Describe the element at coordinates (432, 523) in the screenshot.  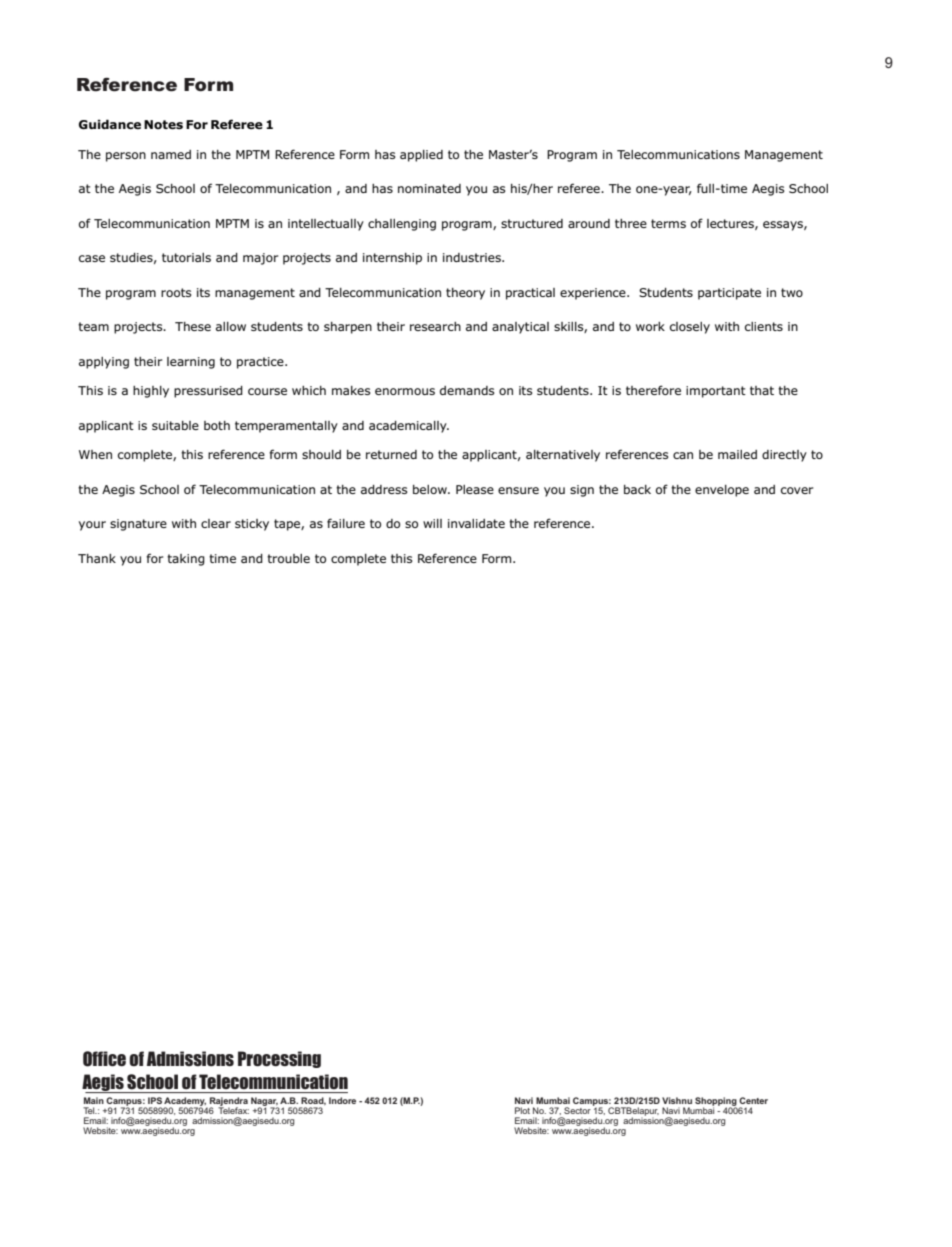
I see `will` at that location.
